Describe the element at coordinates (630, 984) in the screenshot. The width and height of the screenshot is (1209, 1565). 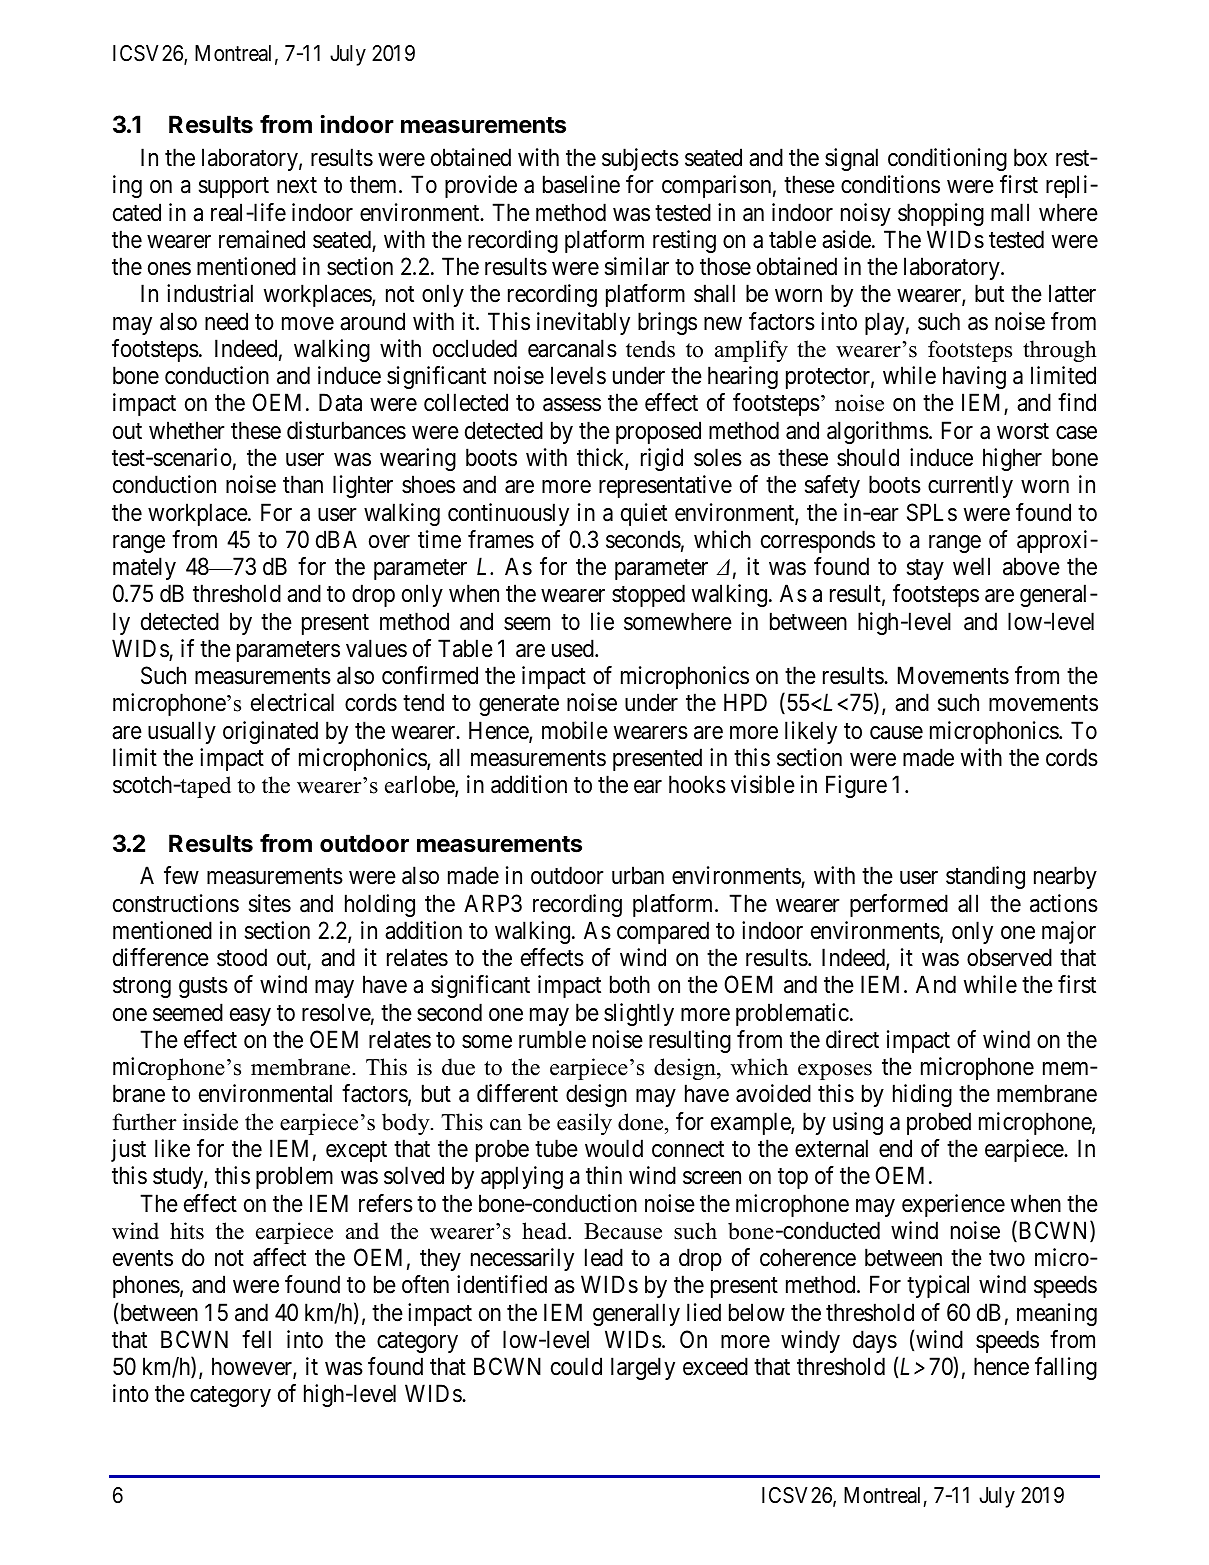
I see `both` at that location.
